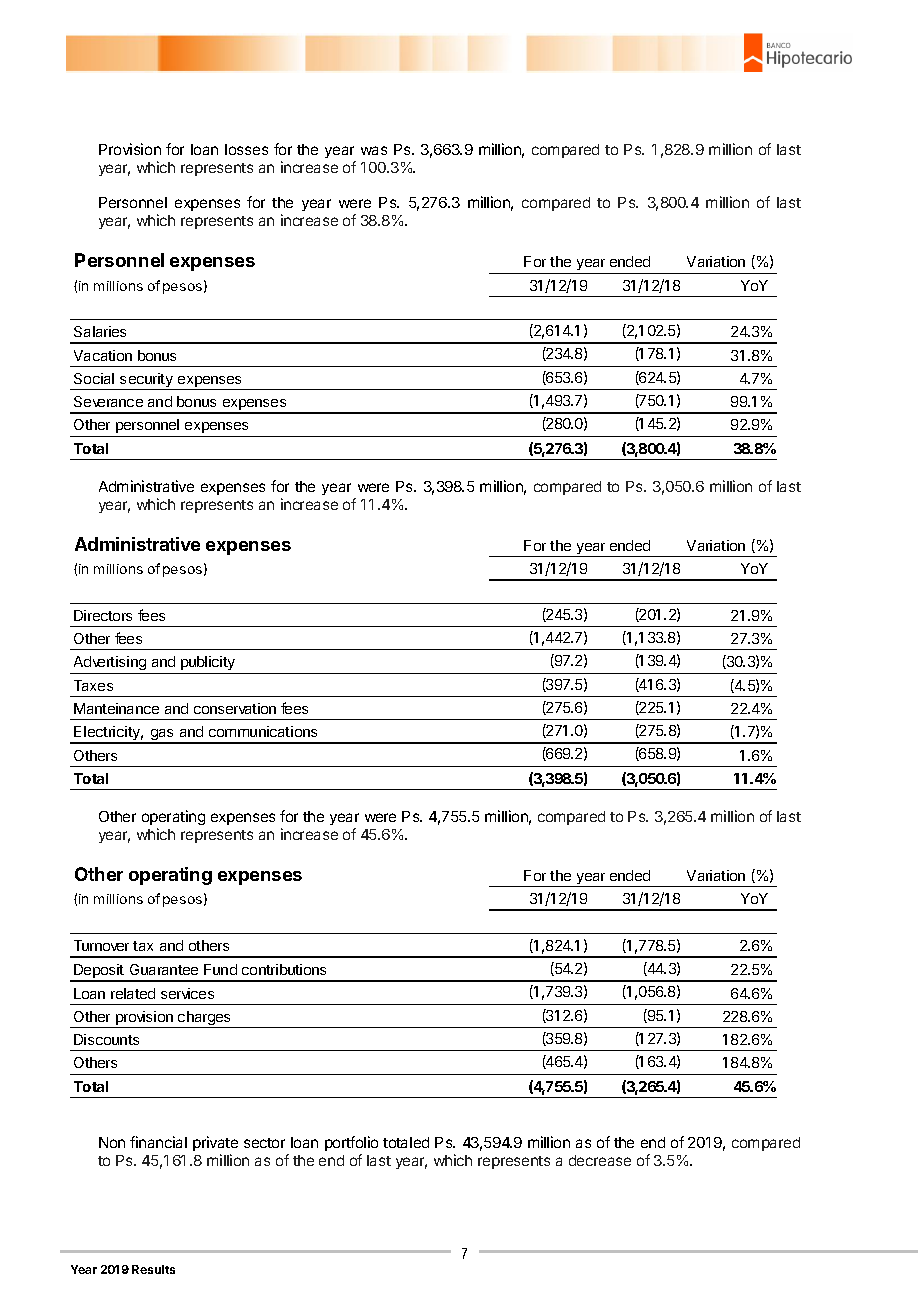  I want to click on losses, so click(246, 149).
